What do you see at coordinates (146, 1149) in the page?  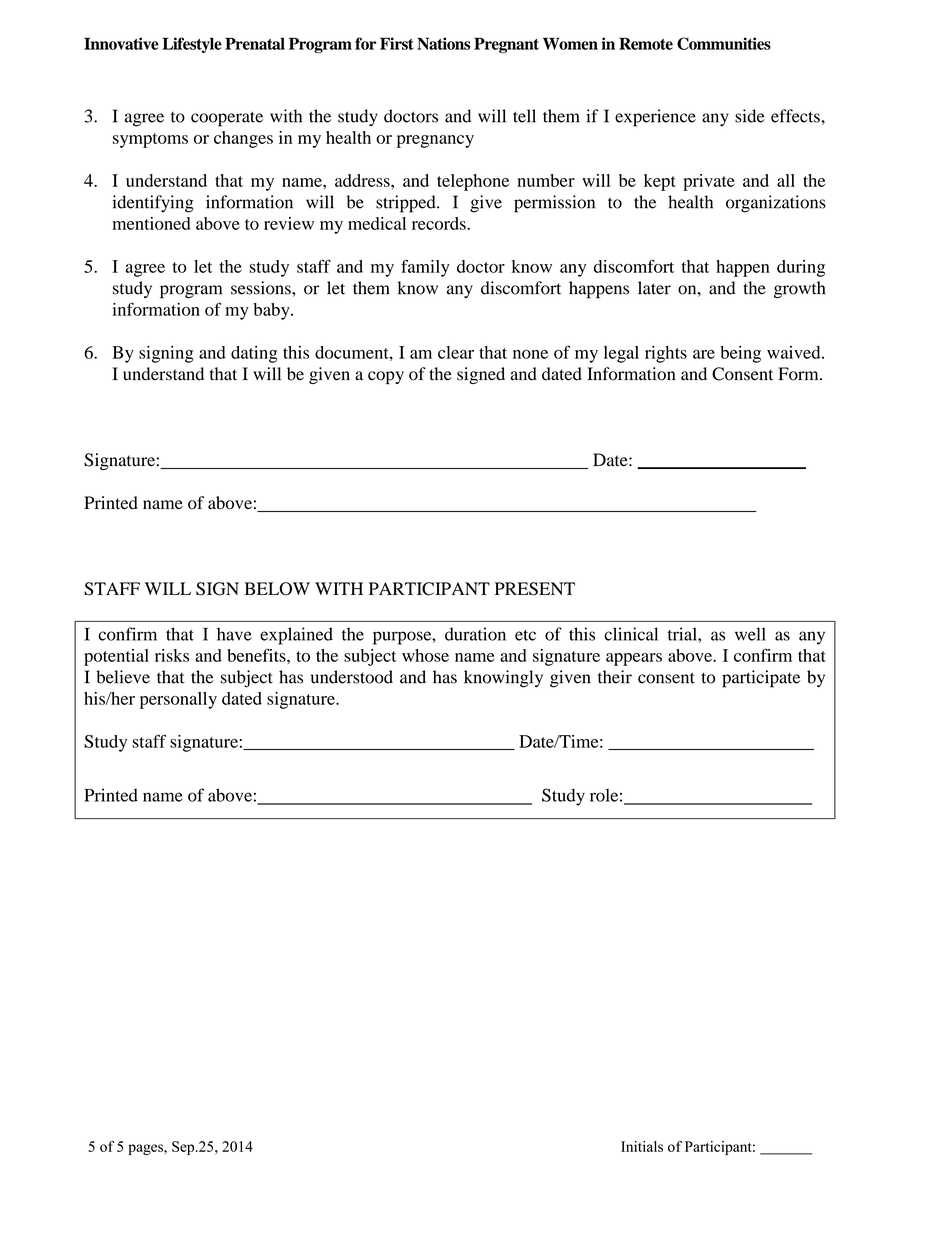 I see `pages` at bounding box center [146, 1149].
